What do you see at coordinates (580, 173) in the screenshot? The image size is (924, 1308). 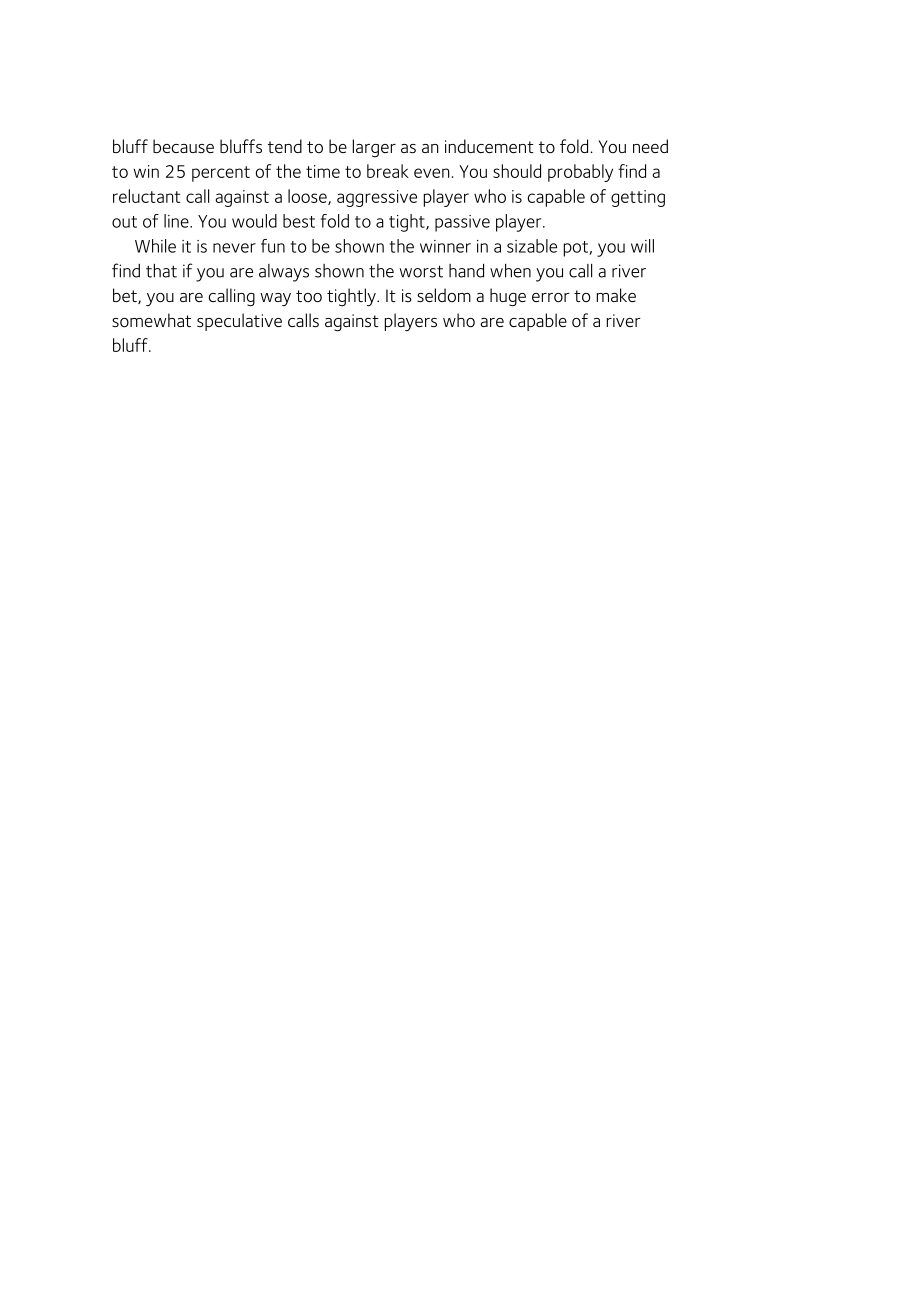 I see `probably` at bounding box center [580, 173].
